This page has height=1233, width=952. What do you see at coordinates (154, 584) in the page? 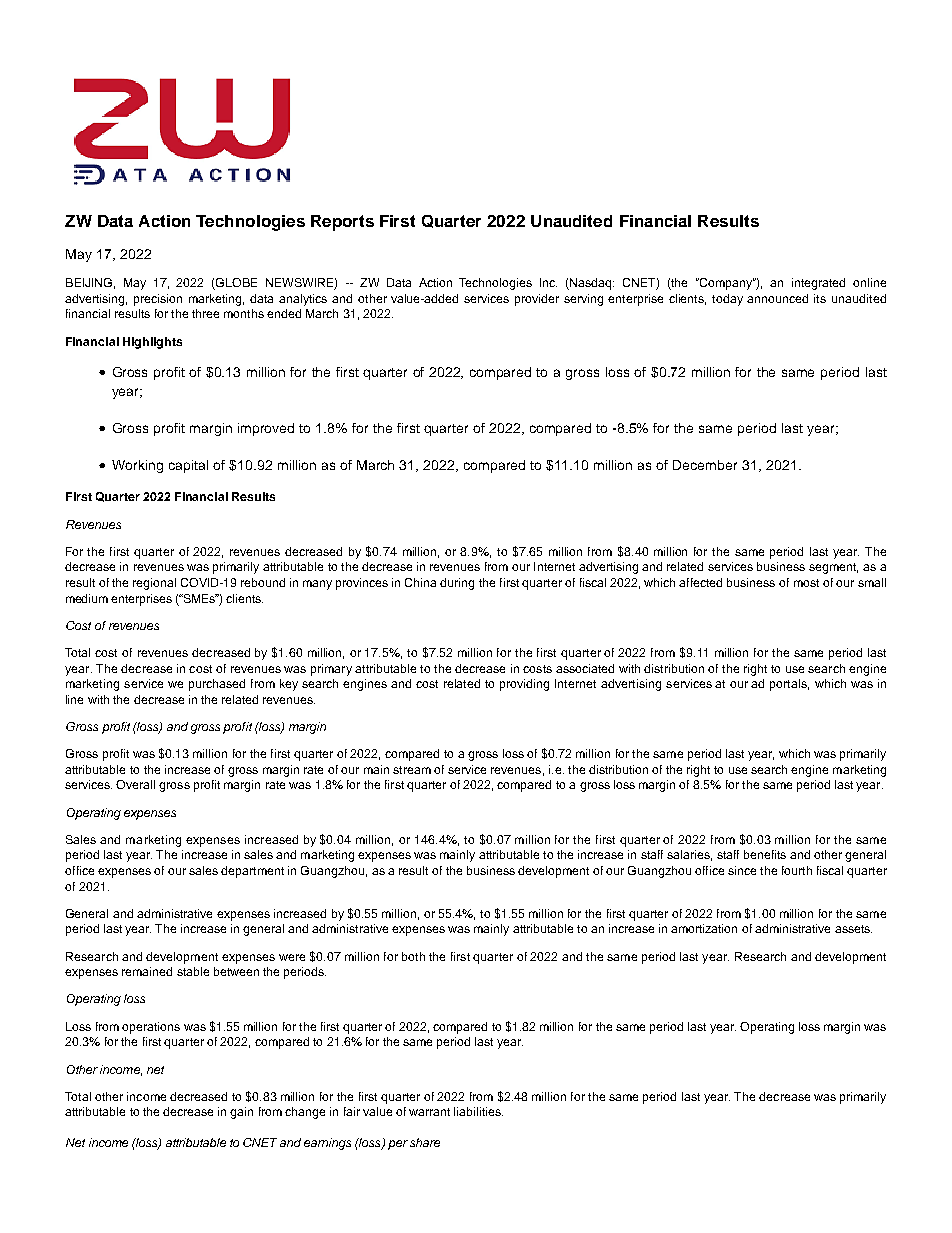
I see `regional` at bounding box center [154, 584].
